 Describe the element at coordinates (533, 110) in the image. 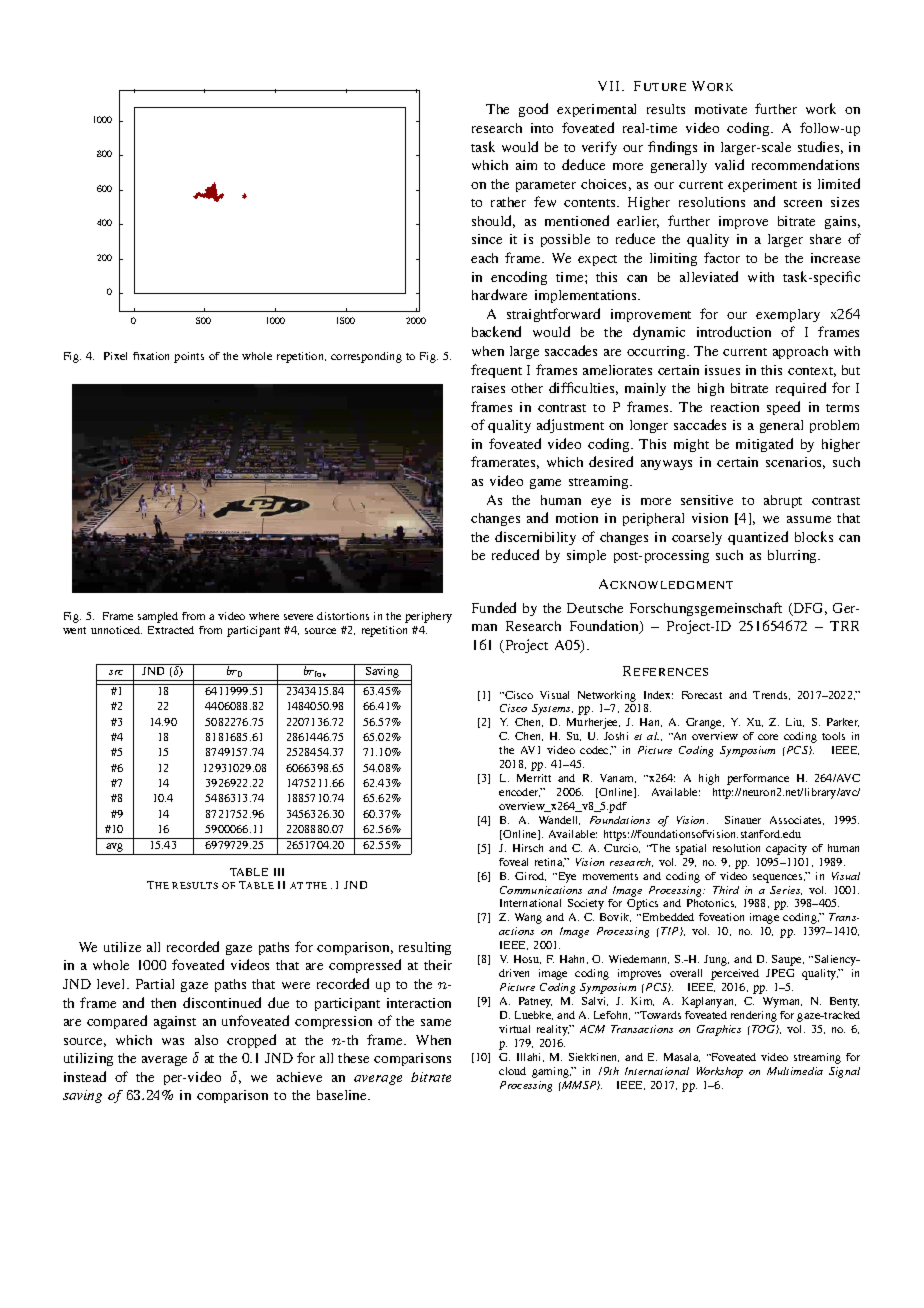

I see `good` at that location.
